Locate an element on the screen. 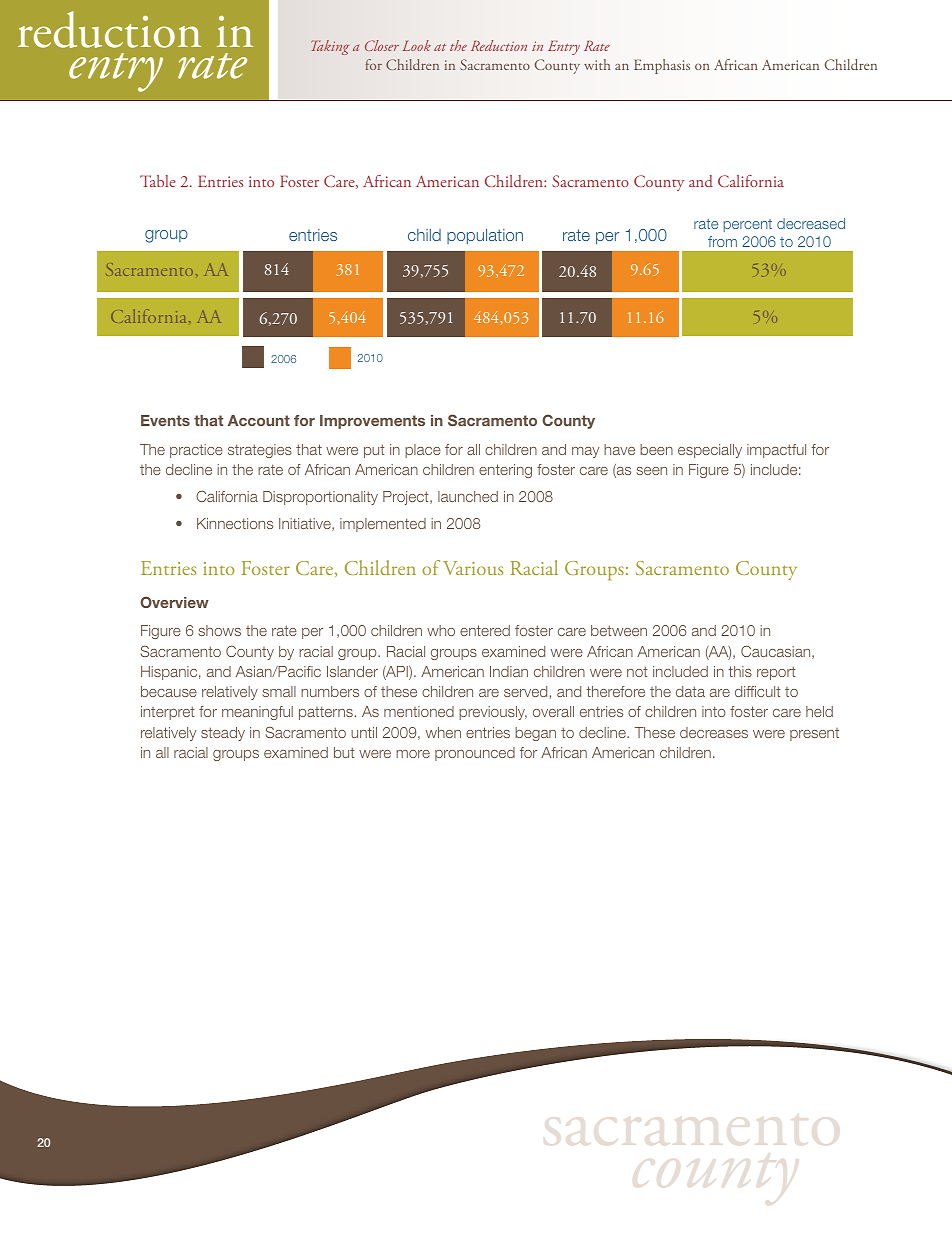 This screenshot has width=952, height=1233. population is located at coordinates (485, 236).
